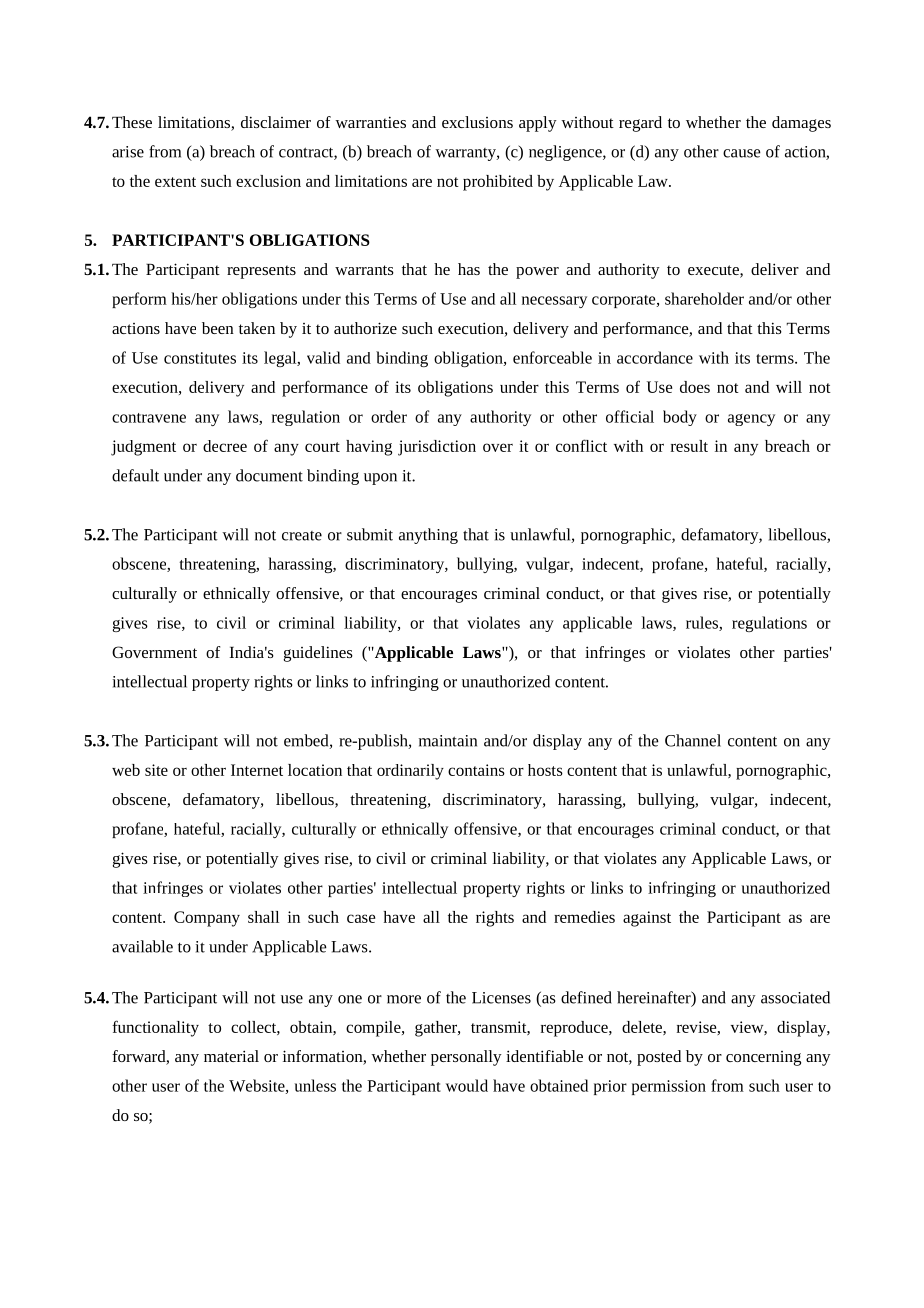 This screenshot has width=924, height=1308. Describe the element at coordinates (257, 770) in the screenshot. I see `Internet` at that location.
